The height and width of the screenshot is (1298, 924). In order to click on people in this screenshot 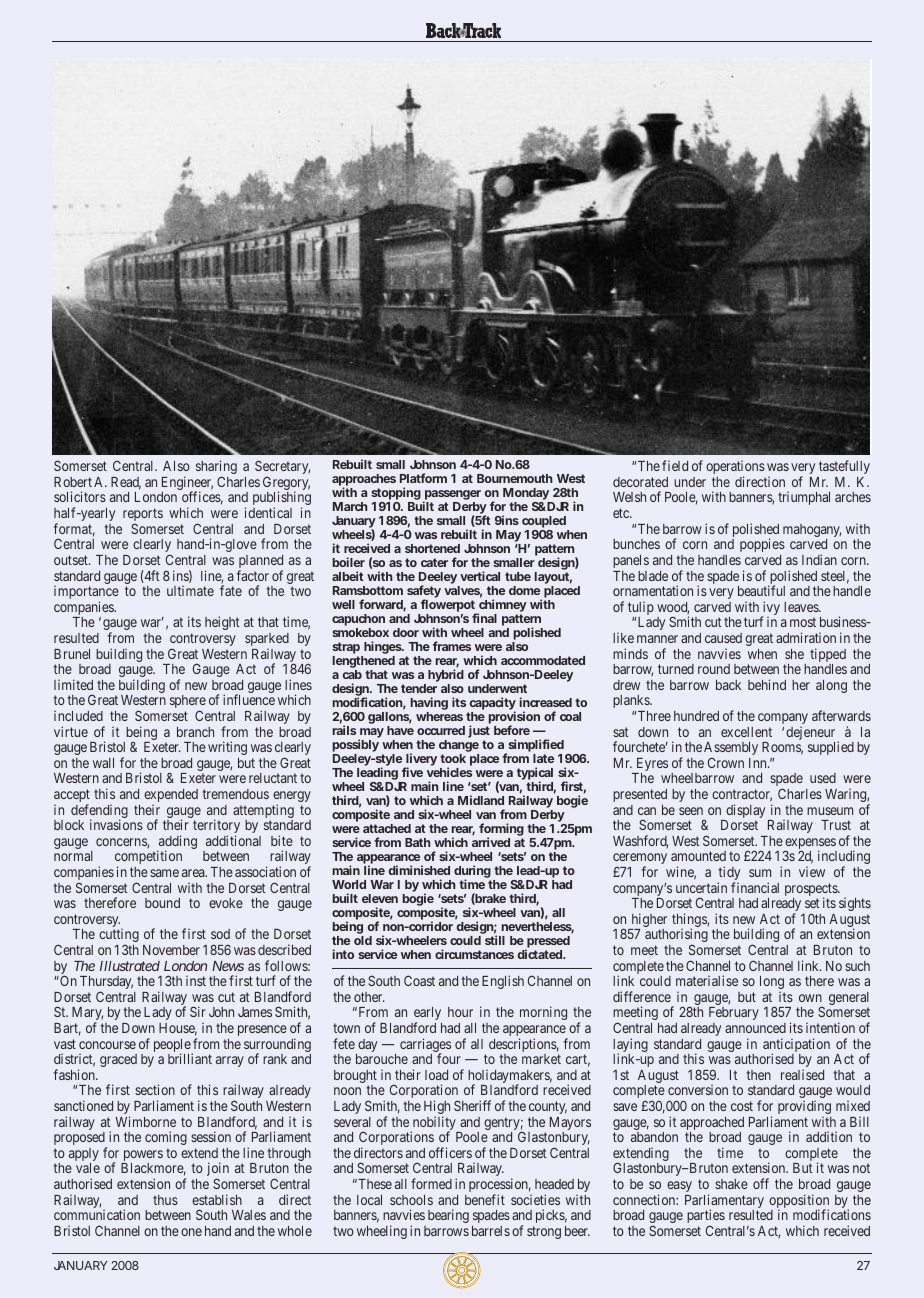, I will do `click(173, 1047)`.
